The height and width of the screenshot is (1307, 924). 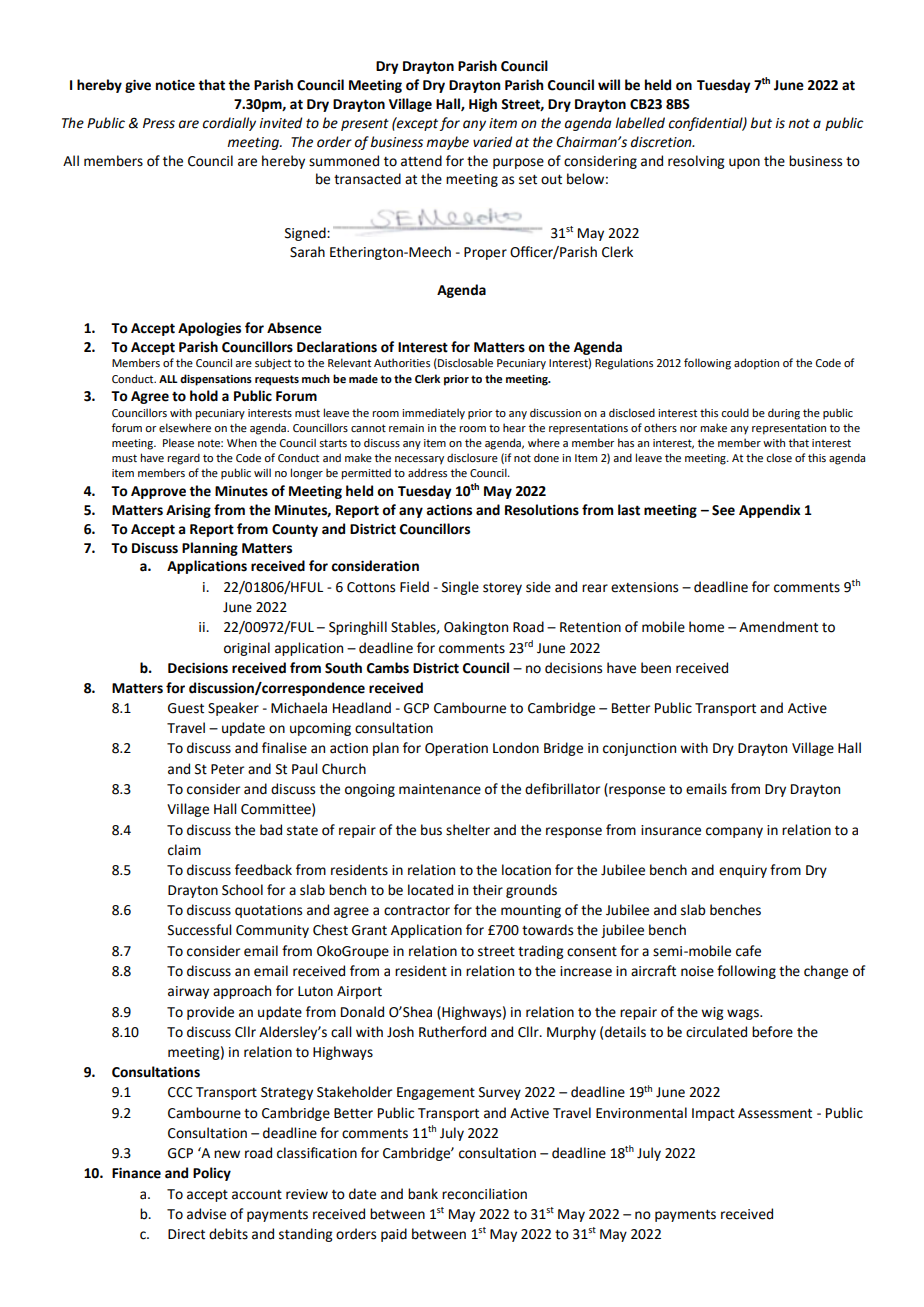 What do you see at coordinates (492, 142) in the screenshot?
I see `varied` at bounding box center [492, 142].
